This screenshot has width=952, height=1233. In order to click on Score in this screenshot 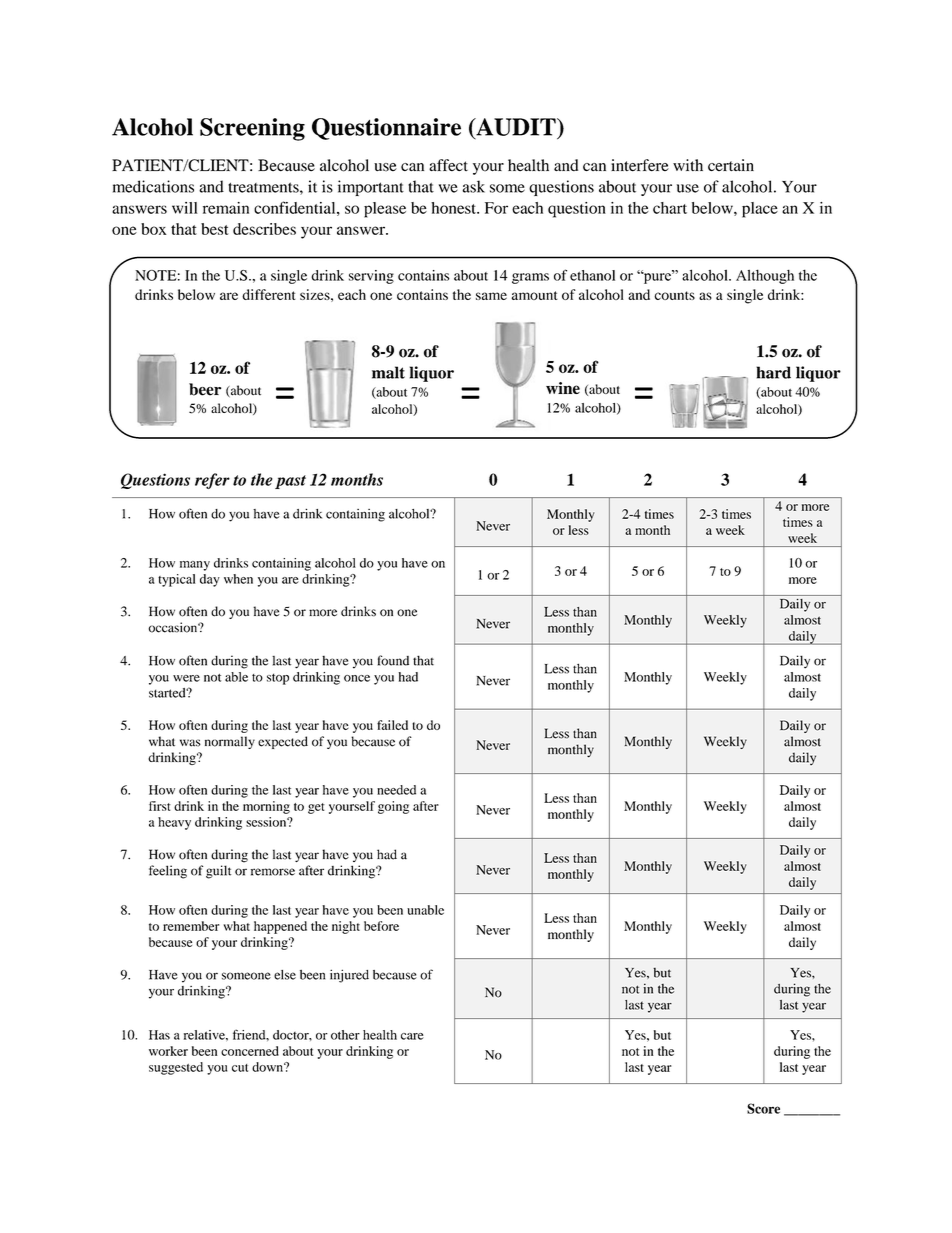, I will do `click(763, 1108)`.
